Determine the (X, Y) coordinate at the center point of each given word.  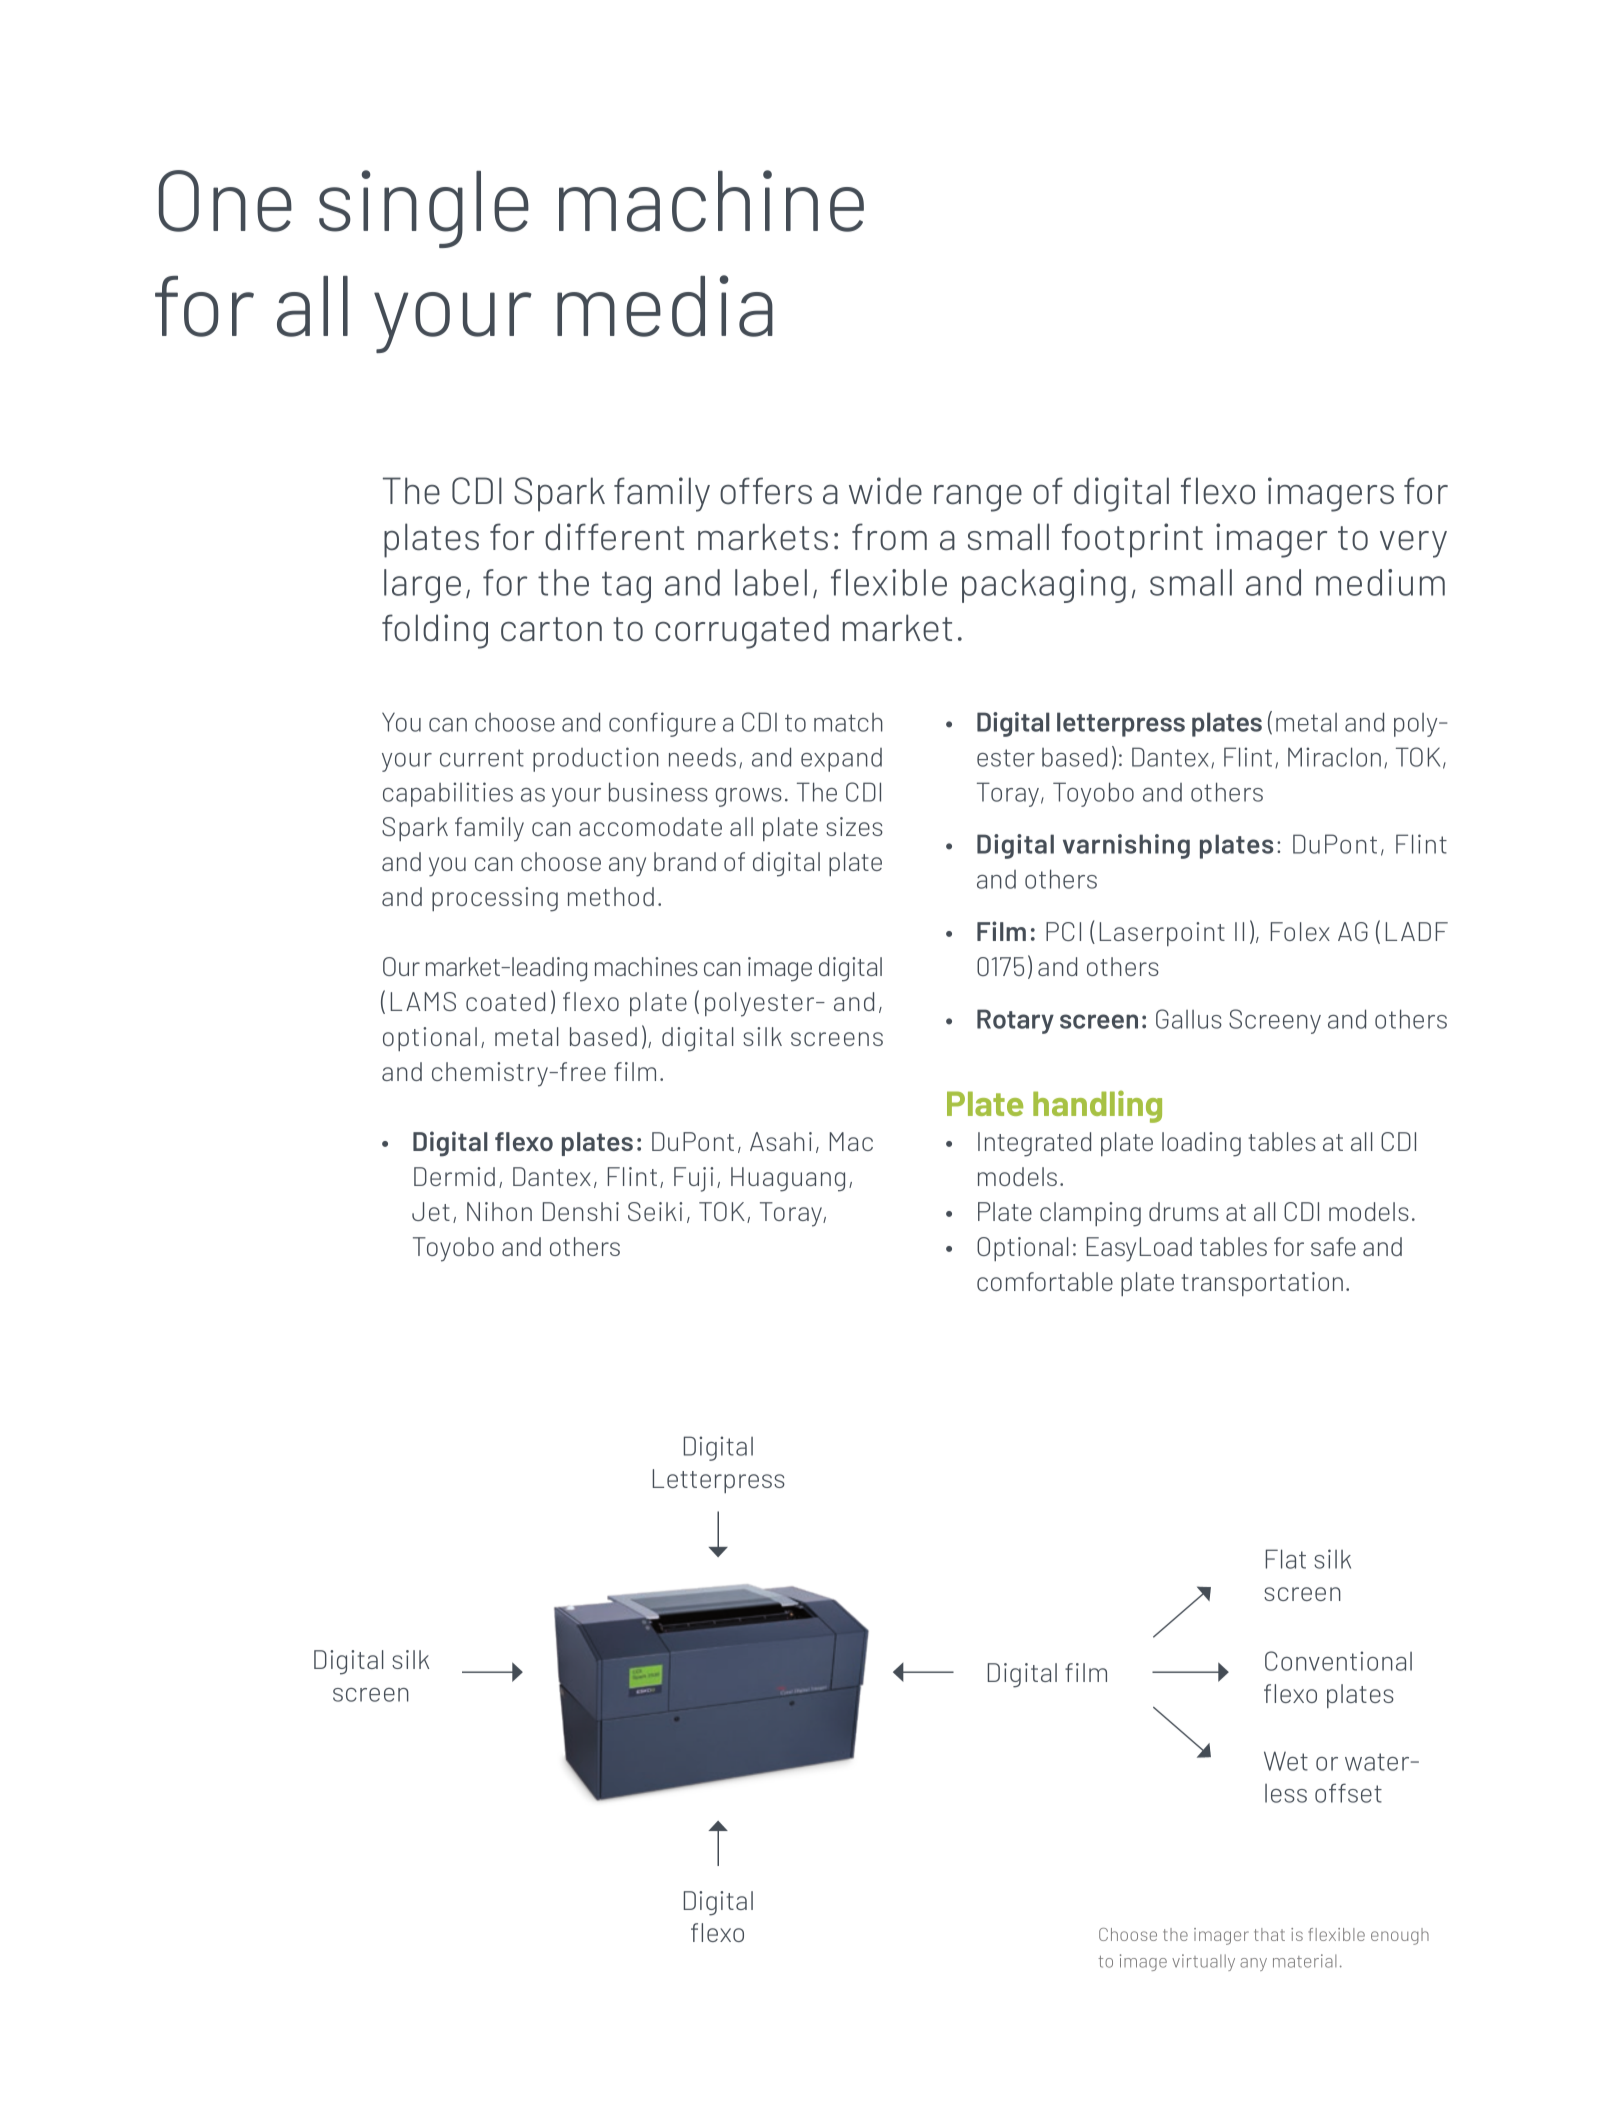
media (665, 306)
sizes (854, 826)
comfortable (1045, 1281)
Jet (431, 1211)
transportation (1262, 1284)
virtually (1203, 1962)
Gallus (1189, 1019)
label (771, 582)
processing (495, 899)
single (424, 209)
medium (1380, 582)
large (422, 586)
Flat (1286, 1559)
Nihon (499, 1211)
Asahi (781, 1141)
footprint (1132, 540)
